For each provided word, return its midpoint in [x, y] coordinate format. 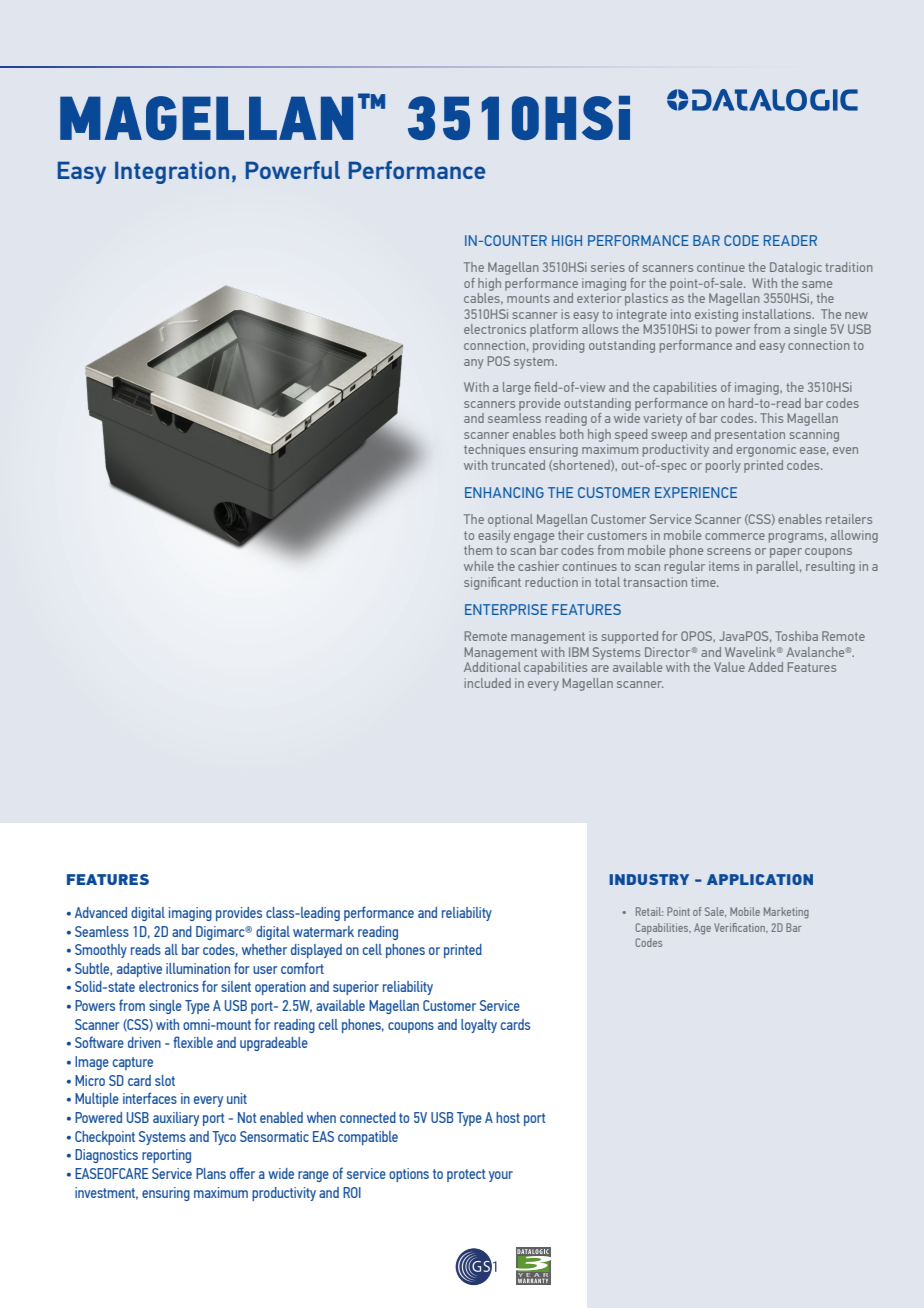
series [608, 267]
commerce [735, 536]
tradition [848, 267]
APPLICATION [760, 879]
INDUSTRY [649, 879]
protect [466, 1175]
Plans [211, 1173]
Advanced [101, 912]
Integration [172, 172]
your [501, 1176]
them [478, 550]
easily [494, 536]
